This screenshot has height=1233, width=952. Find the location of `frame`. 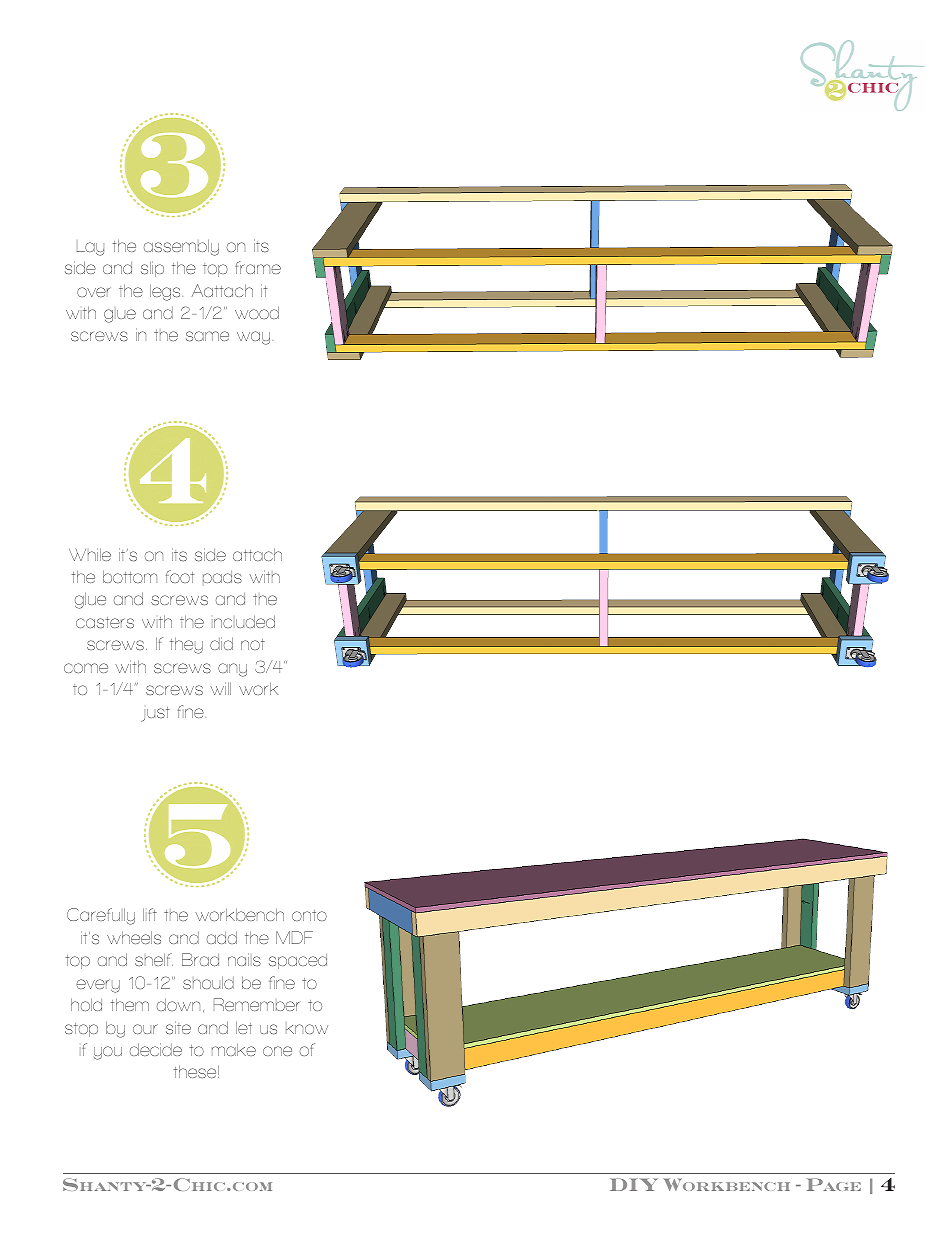

frame is located at coordinates (258, 267).
